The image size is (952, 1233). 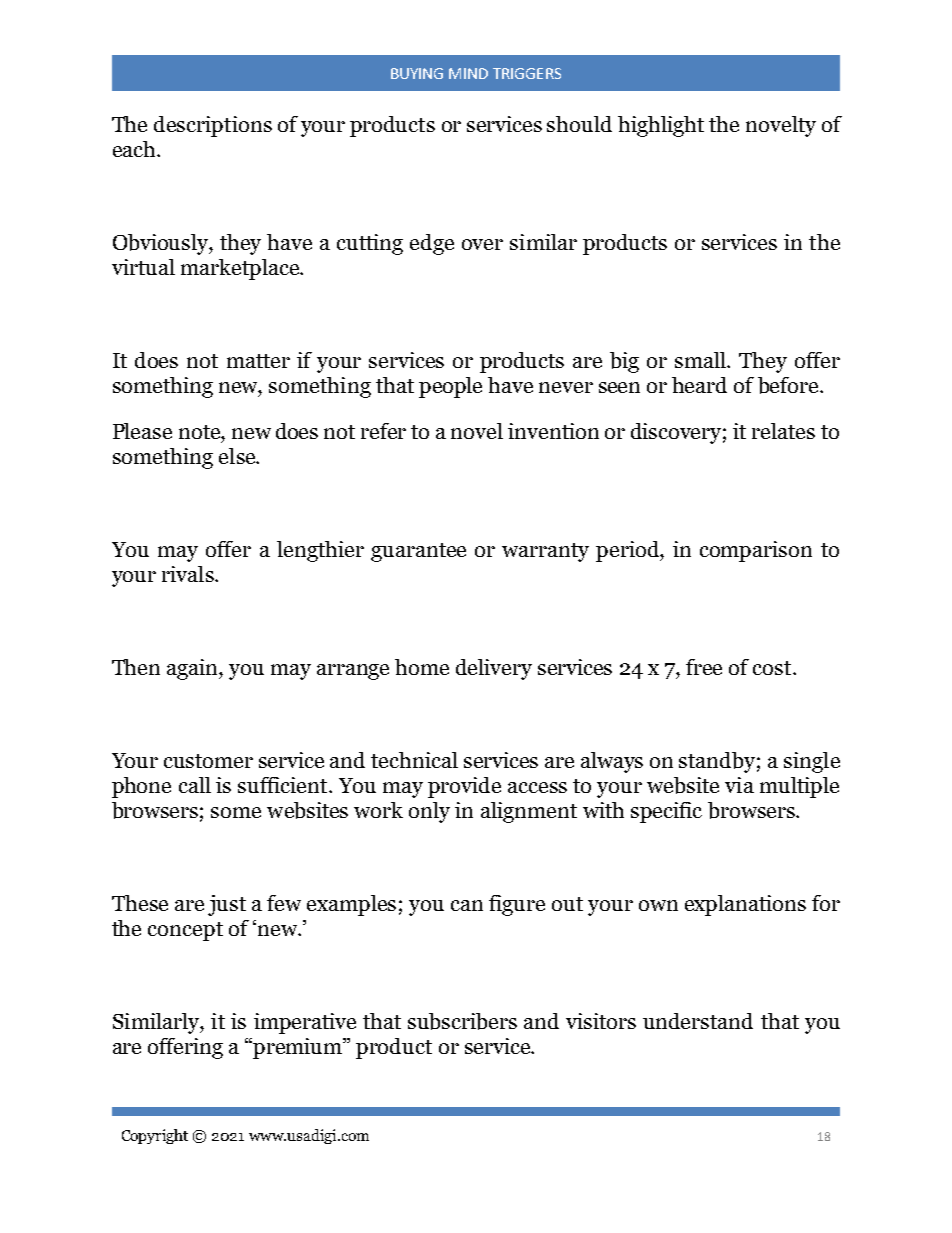 I want to click on explanations, so click(x=745, y=905).
